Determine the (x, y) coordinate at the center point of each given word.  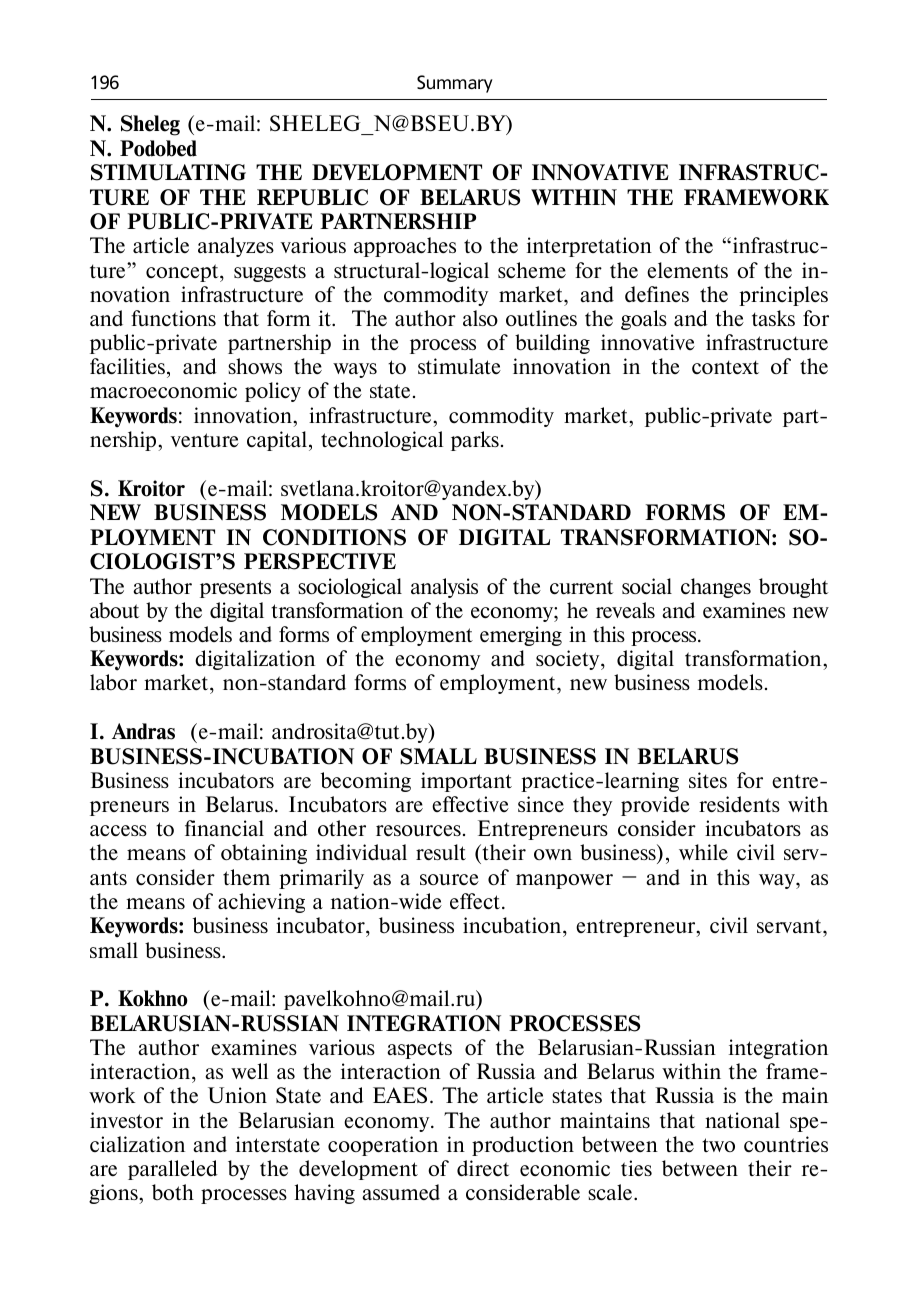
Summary (455, 84)
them (246, 877)
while (703, 852)
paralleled (173, 1170)
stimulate (459, 366)
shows (255, 366)
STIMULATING (168, 172)
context (725, 367)
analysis (444, 588)
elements (687, 270)
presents (235, 589)
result (441, 852)
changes (716, 588)
